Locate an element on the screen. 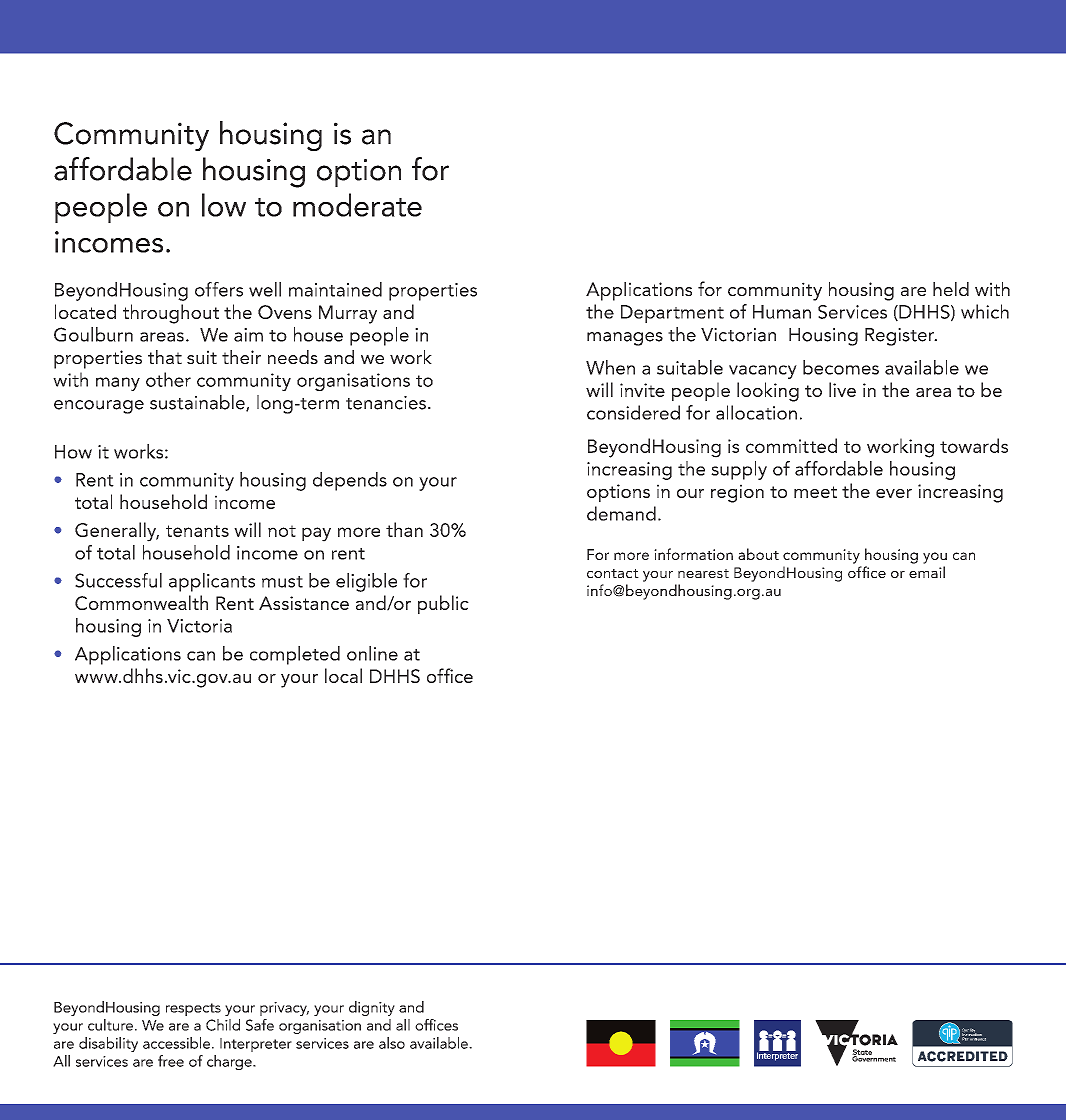 The width and height of the screenshot is (1066, 1120). dignity is located at coordinates (372, 1008).
